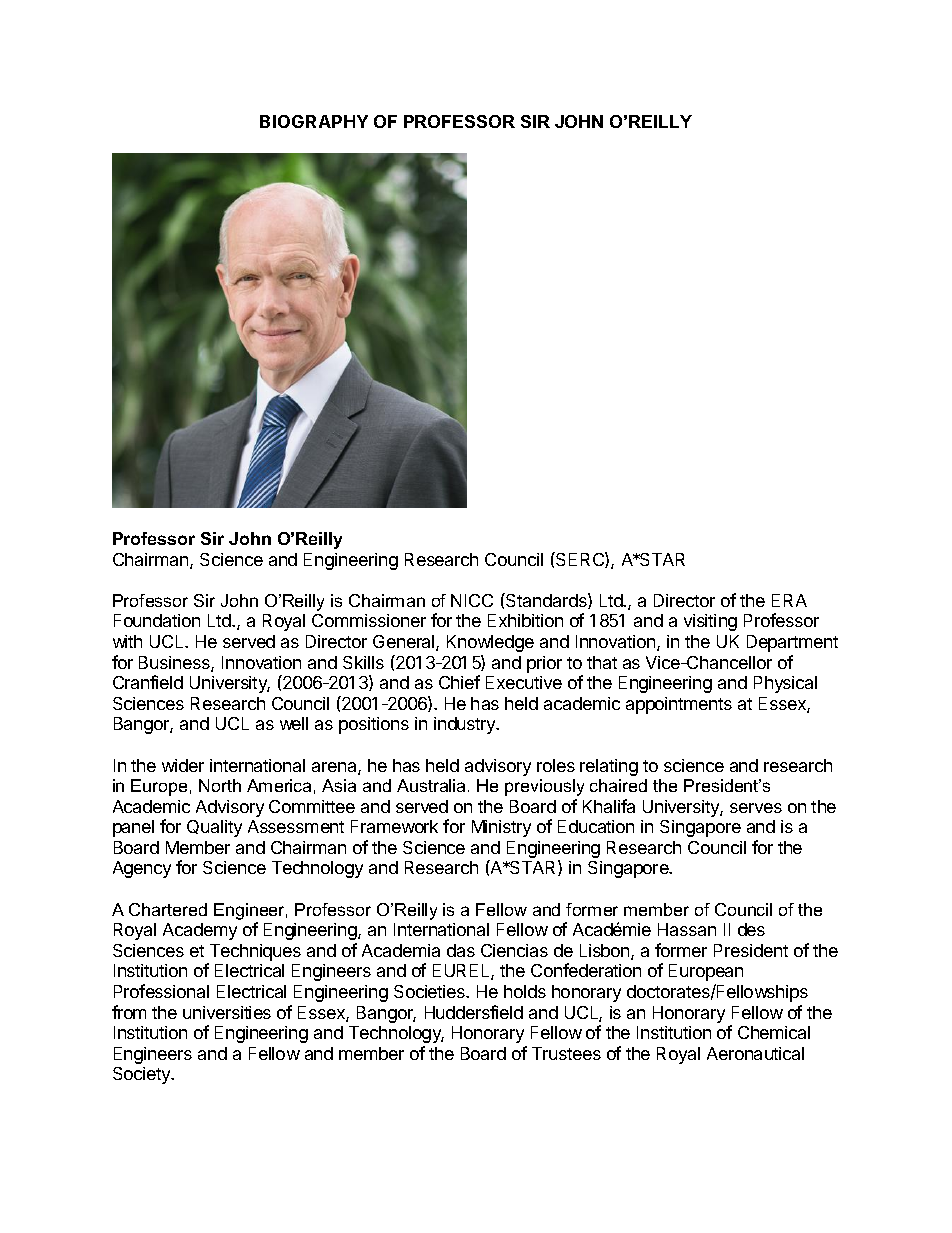 The width and height of the document is (952, 1233). Describe the element at coordinates (525, 620) in the document. I see `Exhibition` at that location.
